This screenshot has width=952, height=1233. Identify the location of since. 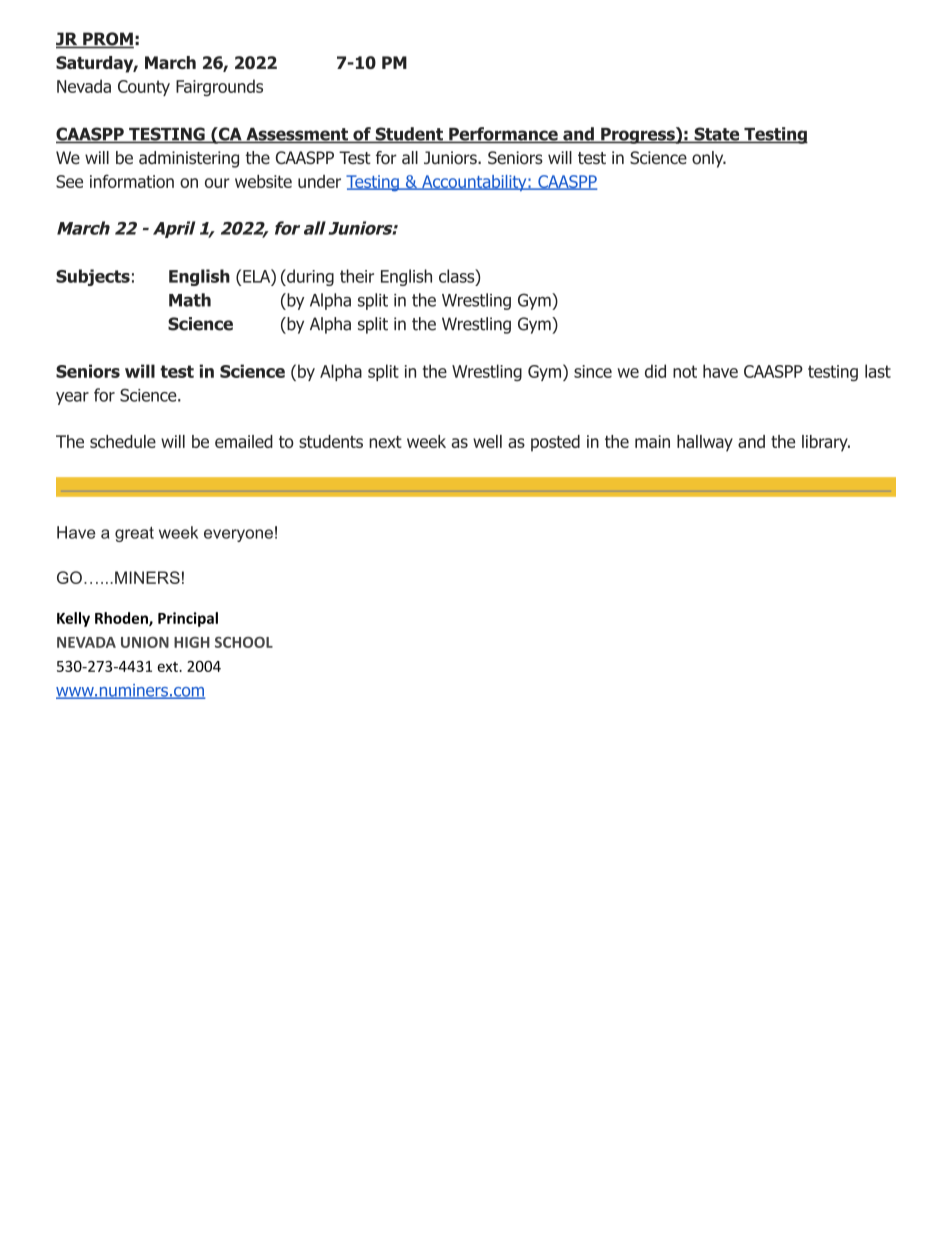
(593, 371).
